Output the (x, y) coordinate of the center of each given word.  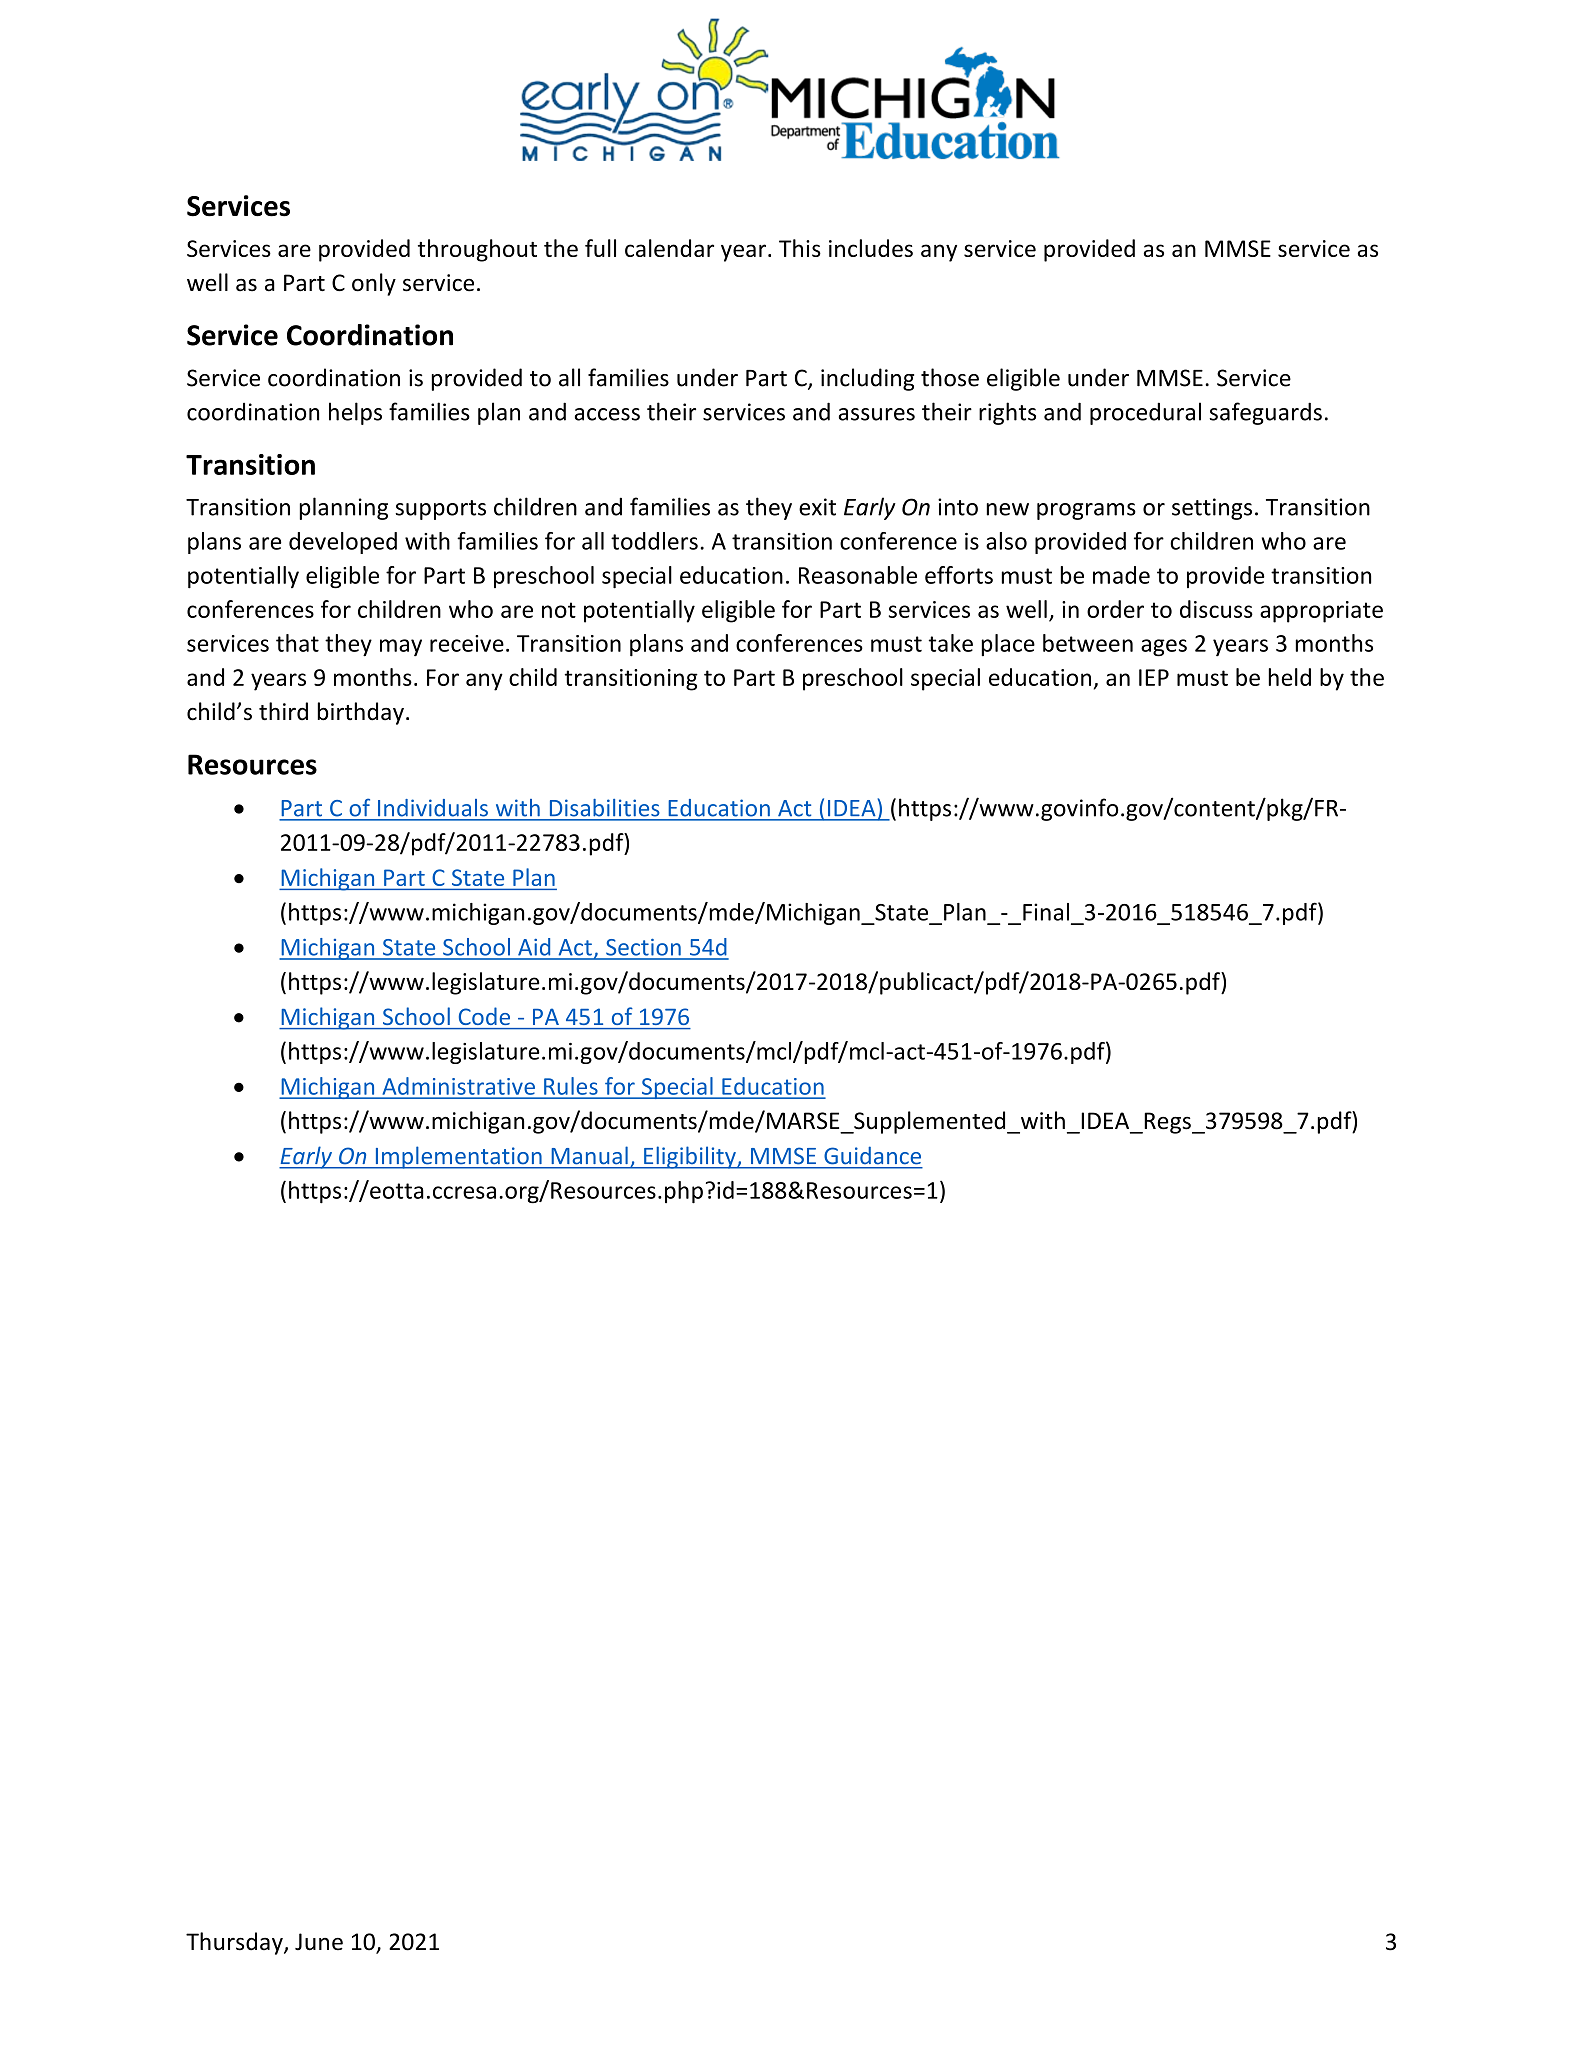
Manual (590, 1155)
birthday (360, 713)
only (374, 284)
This (800, 248)
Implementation (458, 1157)
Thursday (235, 1943)
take (950, 643)
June (319, 1942)
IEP (1154, 677)
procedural (1145, 413)
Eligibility (690, 1157)
